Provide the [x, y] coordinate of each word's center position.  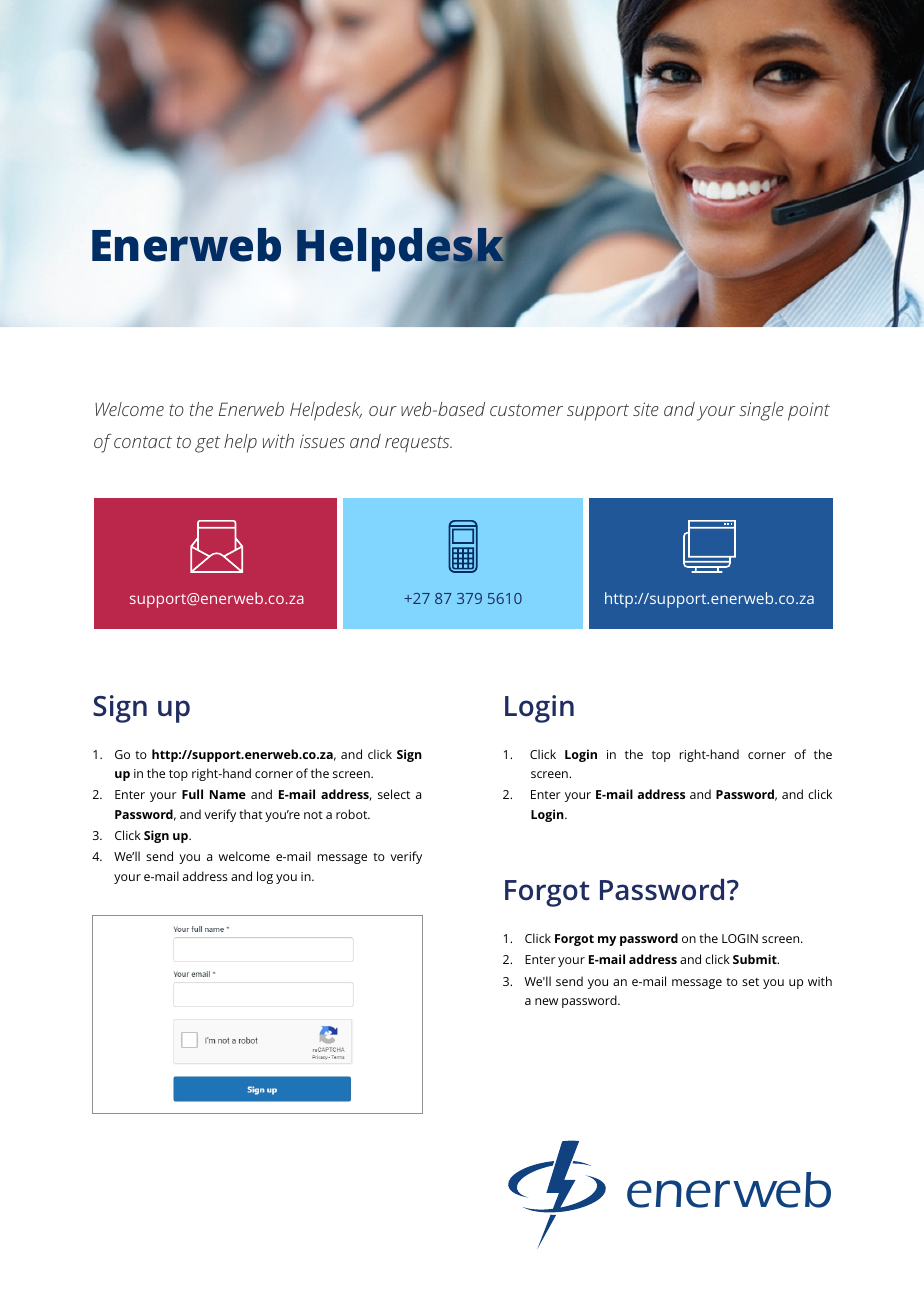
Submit [756, 959]
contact [143, 442]
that [251, 814]
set [750, 982]
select [394, 794]
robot [353, 814]
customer [526, 410]
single [761, 411]
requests [418, 444]
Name [228, 794]
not [313, 815]
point [809, 411]
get [207, 444]
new [546, 1001]
